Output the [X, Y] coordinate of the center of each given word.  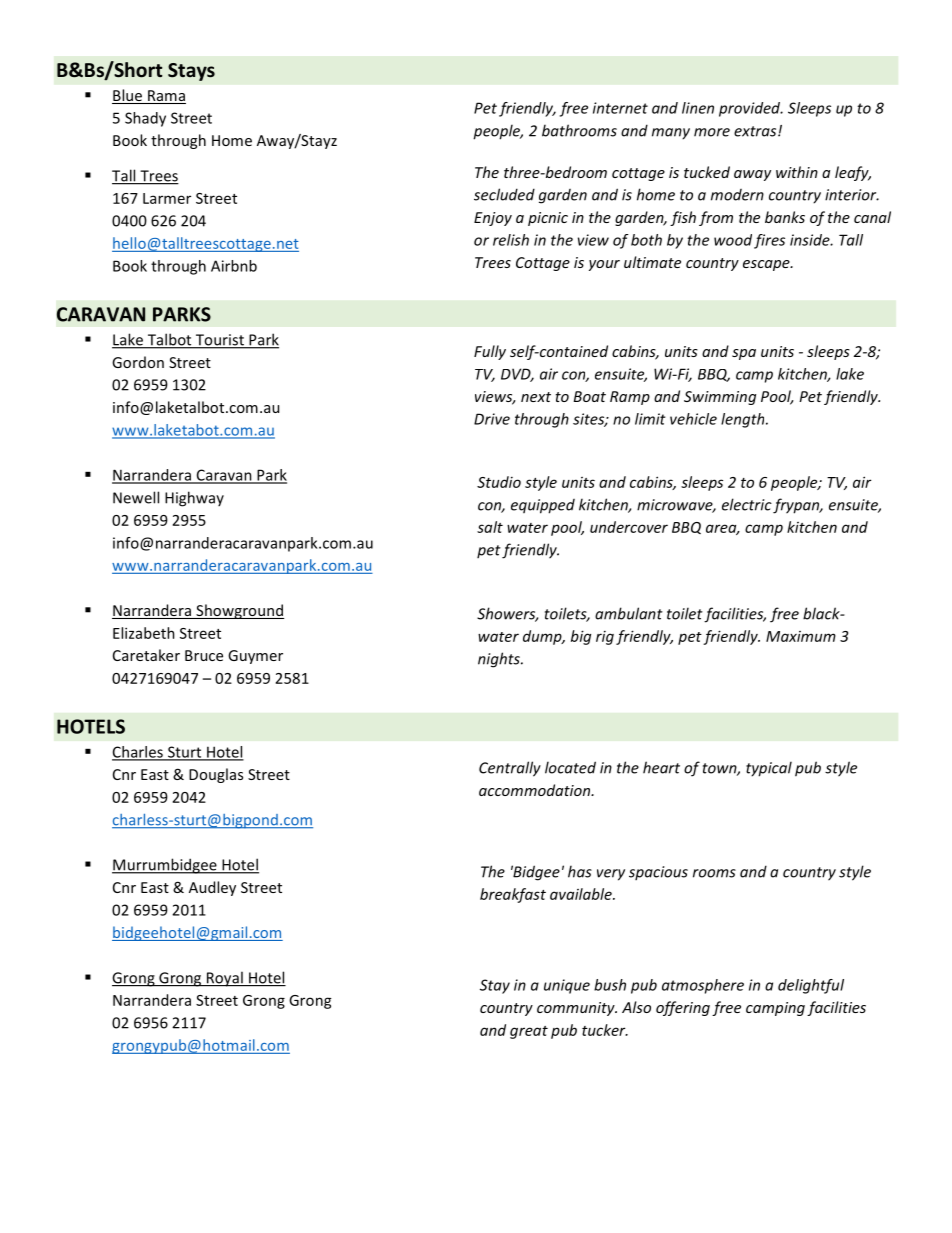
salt [490, 527]
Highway [194, 499]
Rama [166, 97]
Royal [224, 979]
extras [756, 131]
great [529, 1032]
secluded [504, 194]
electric [747, 504]
